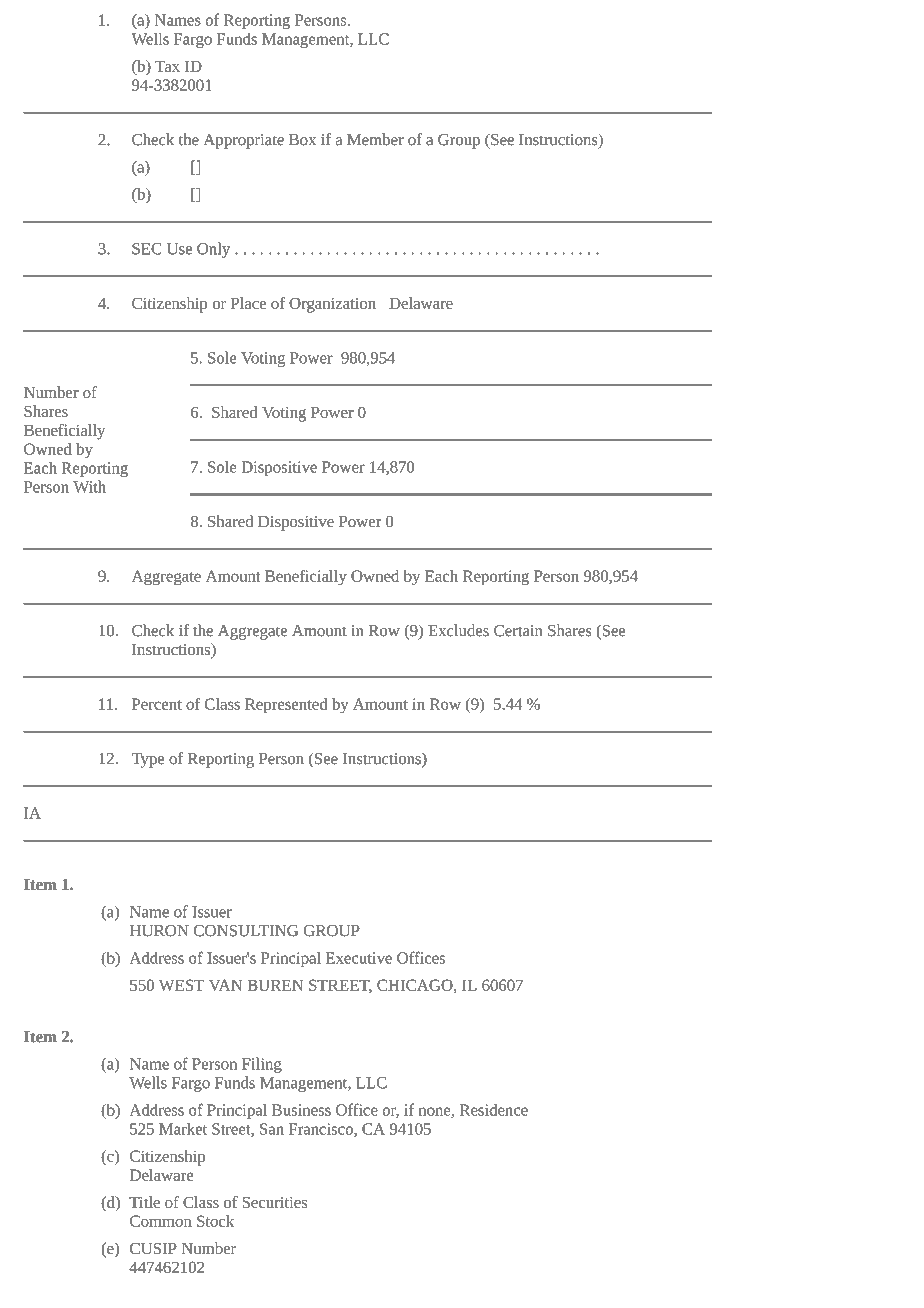 The width and height of the screenshot is (924, 1308). Describe the element at coordinates (332, 305) in the screenshot. I see `Organization` at that location.
